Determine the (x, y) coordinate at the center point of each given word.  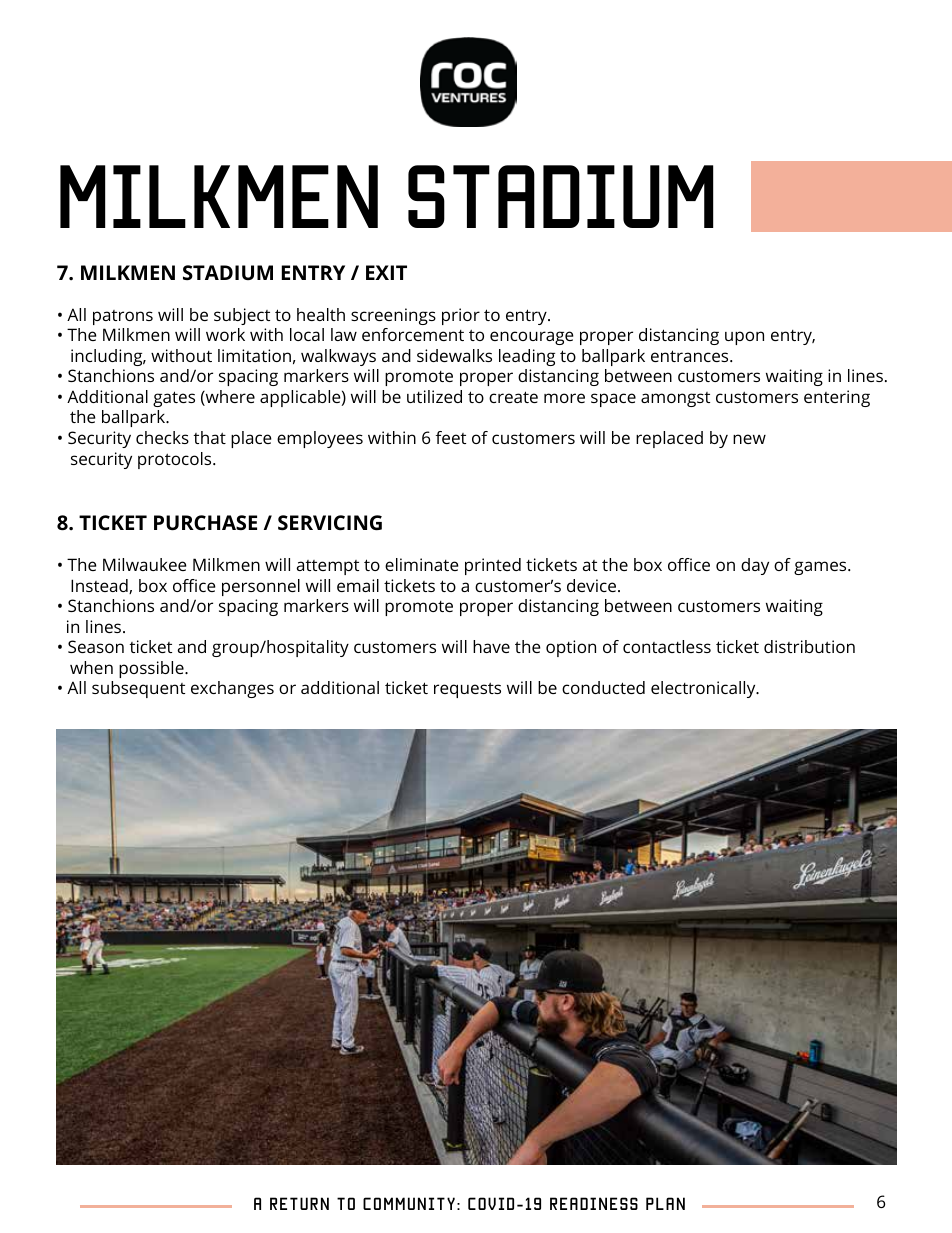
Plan (665, 1203)
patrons (123, 317)
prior (461, 316)
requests (467, 690)
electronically (704, 689)
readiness (594, 1203)
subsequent (138, 689)
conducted (603, 687)
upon (744, 338)
